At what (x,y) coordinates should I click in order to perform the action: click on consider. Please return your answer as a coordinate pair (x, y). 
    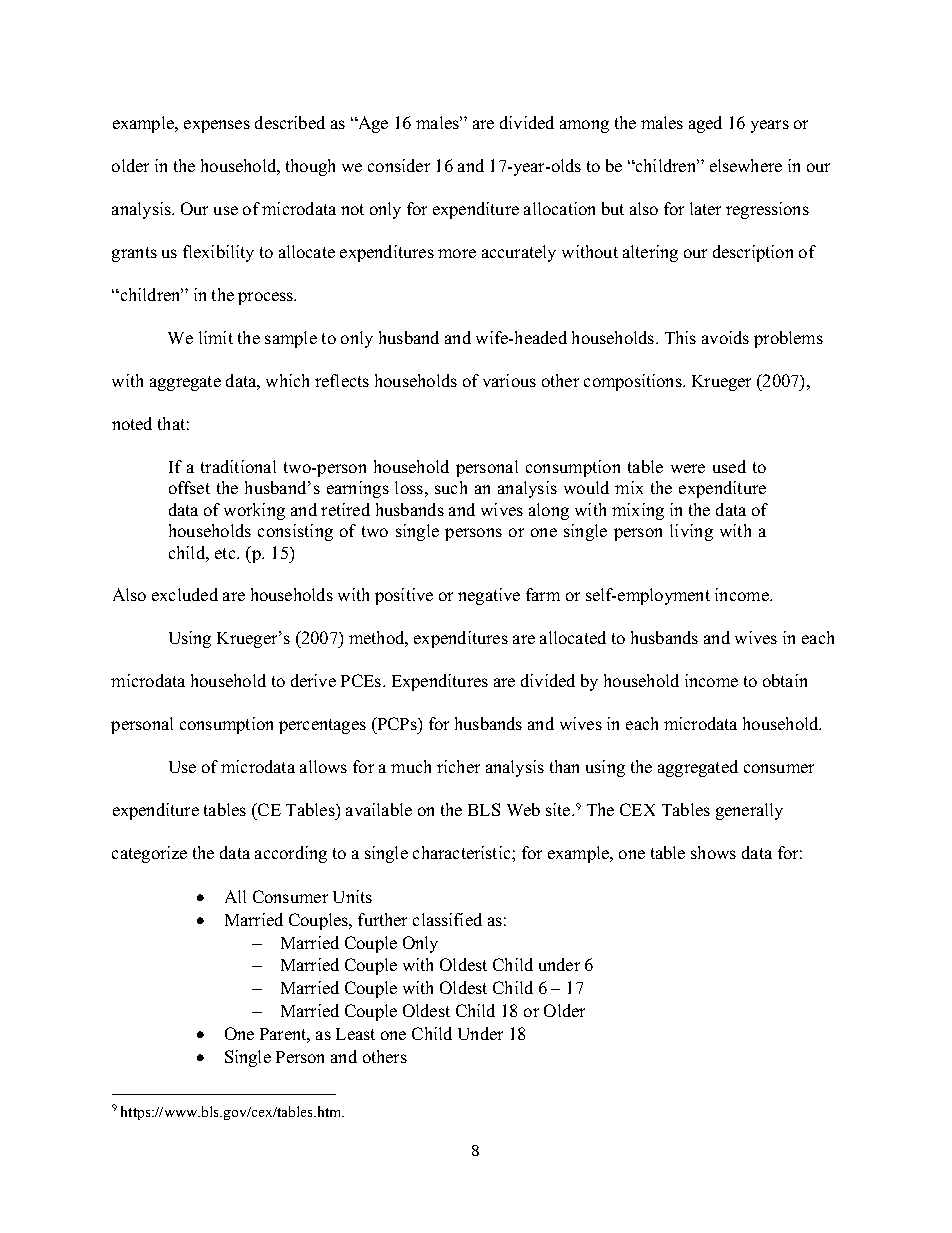
    Looking at the image, I should click on (399, 165).
